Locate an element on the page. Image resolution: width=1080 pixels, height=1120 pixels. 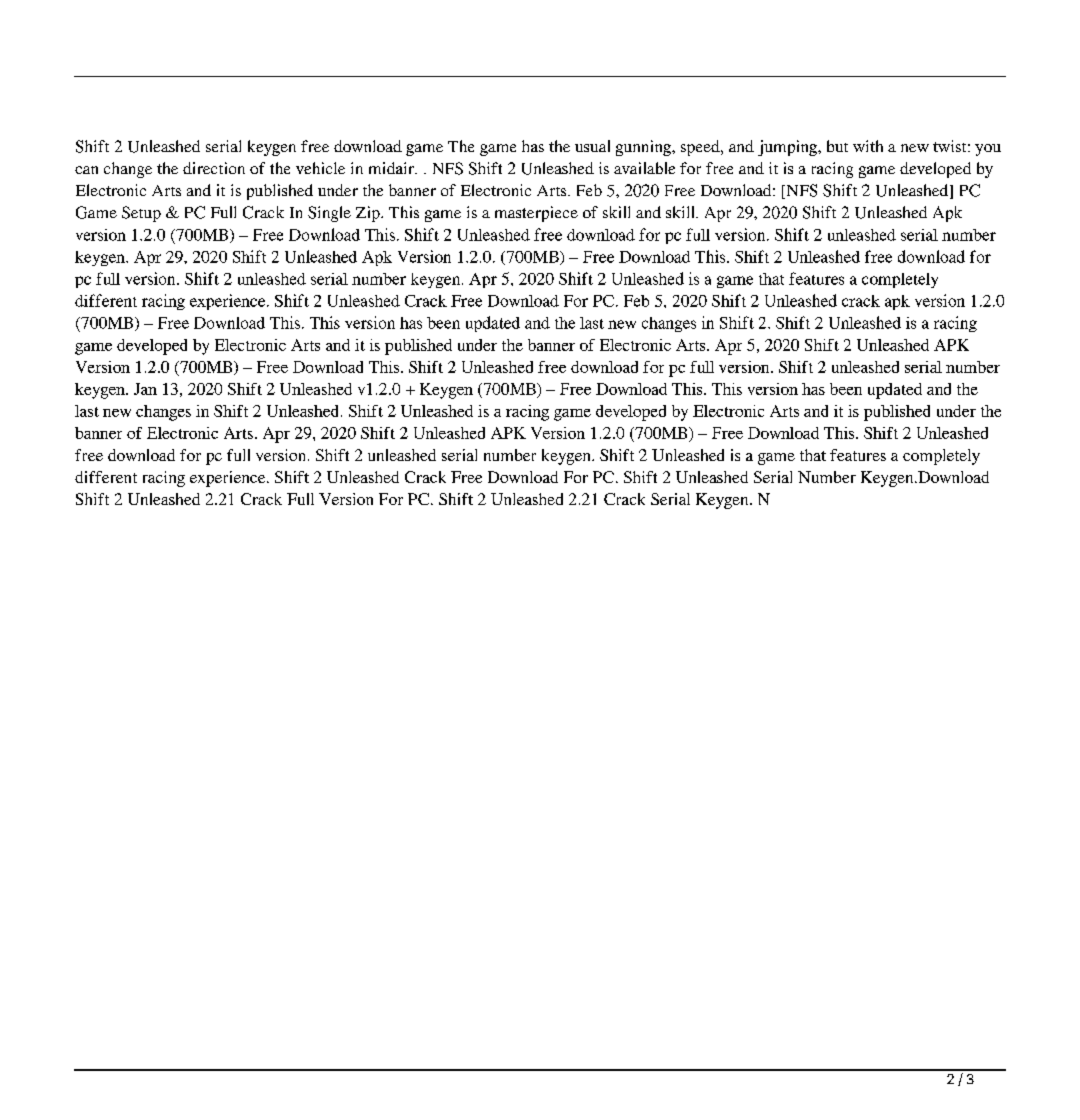
Single is located at coordinates (329, 214).
